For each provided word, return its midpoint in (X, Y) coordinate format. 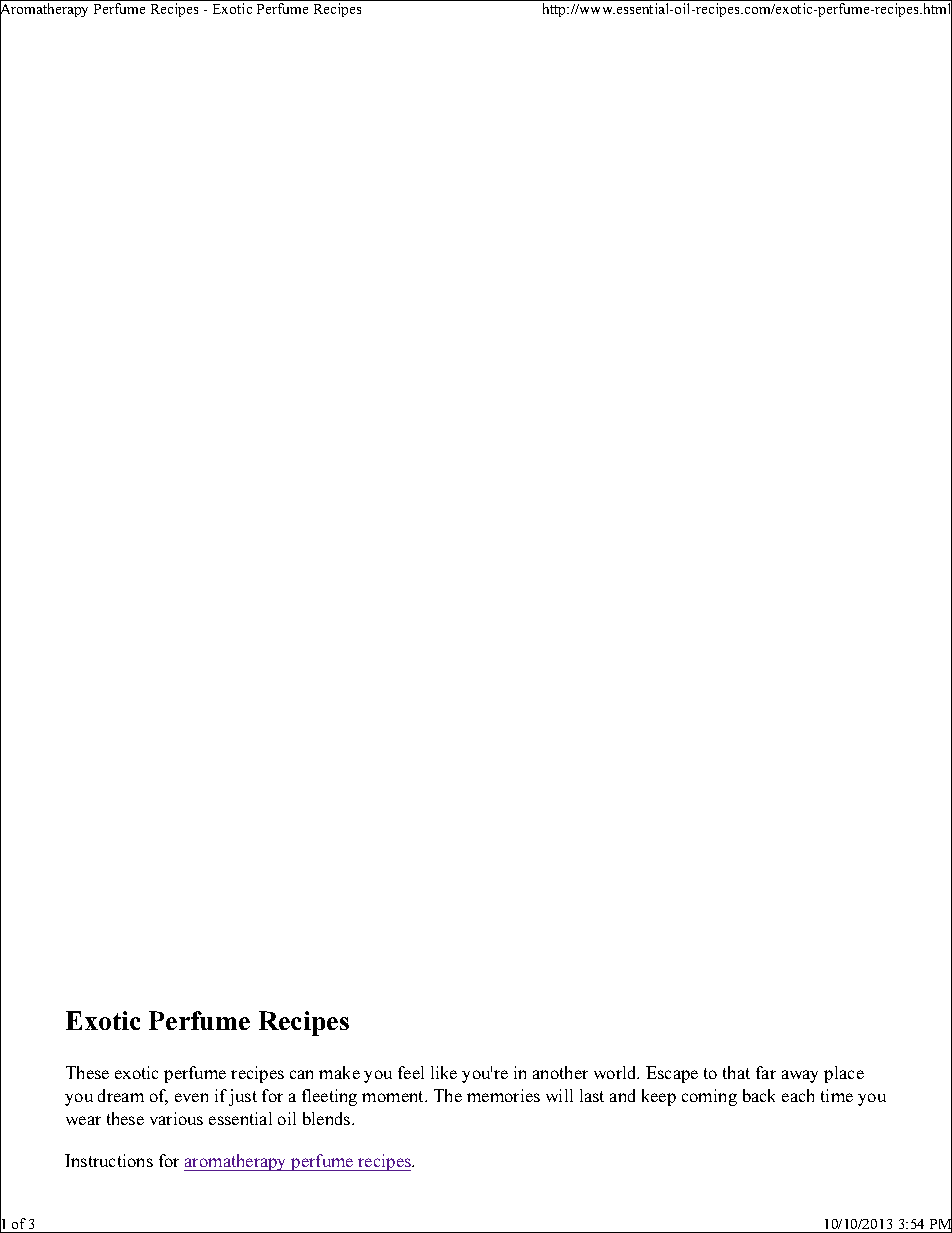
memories (503, 1095)
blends (328, 1118)
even (191, 1097)
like (444, 1072)
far (766, 1072)
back (759, 1095)
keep (659, 1097)
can (301, 1074)
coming (709, 1097)
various (176, 1118)
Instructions (109, 1160)
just (243, 1097)
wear (83, 1120)
